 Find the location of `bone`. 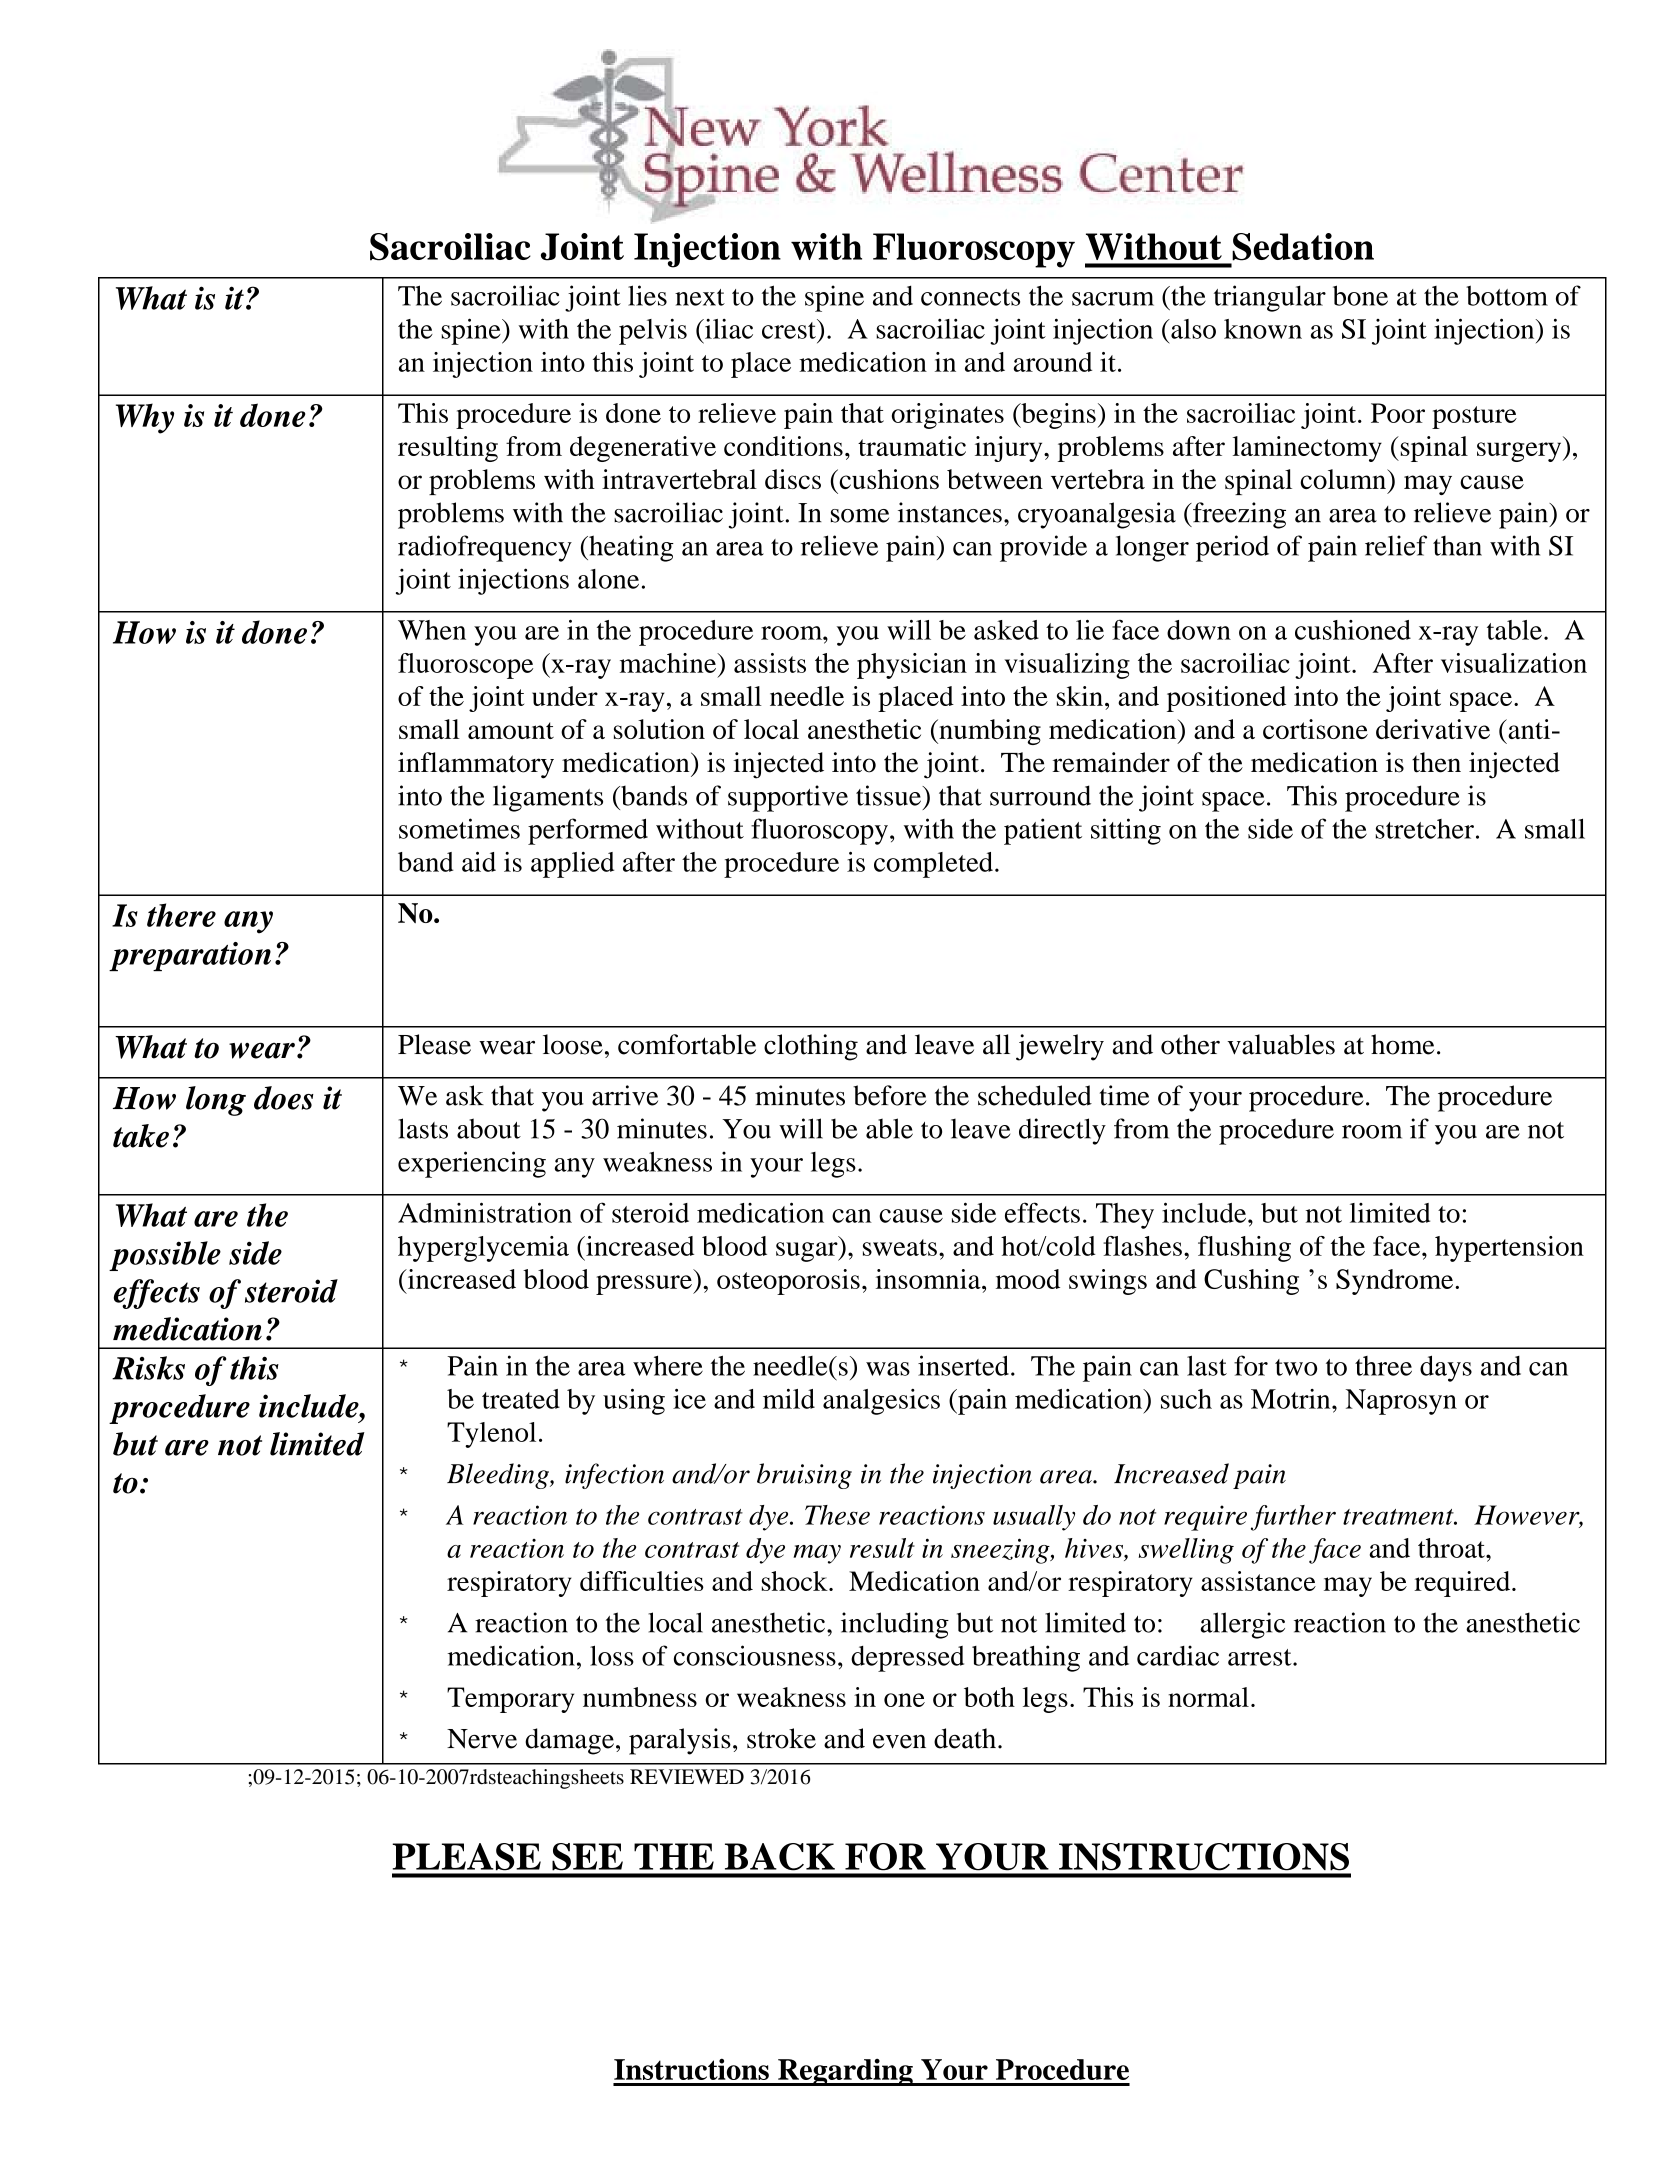

bone is located at coordinates (1360, 295).
